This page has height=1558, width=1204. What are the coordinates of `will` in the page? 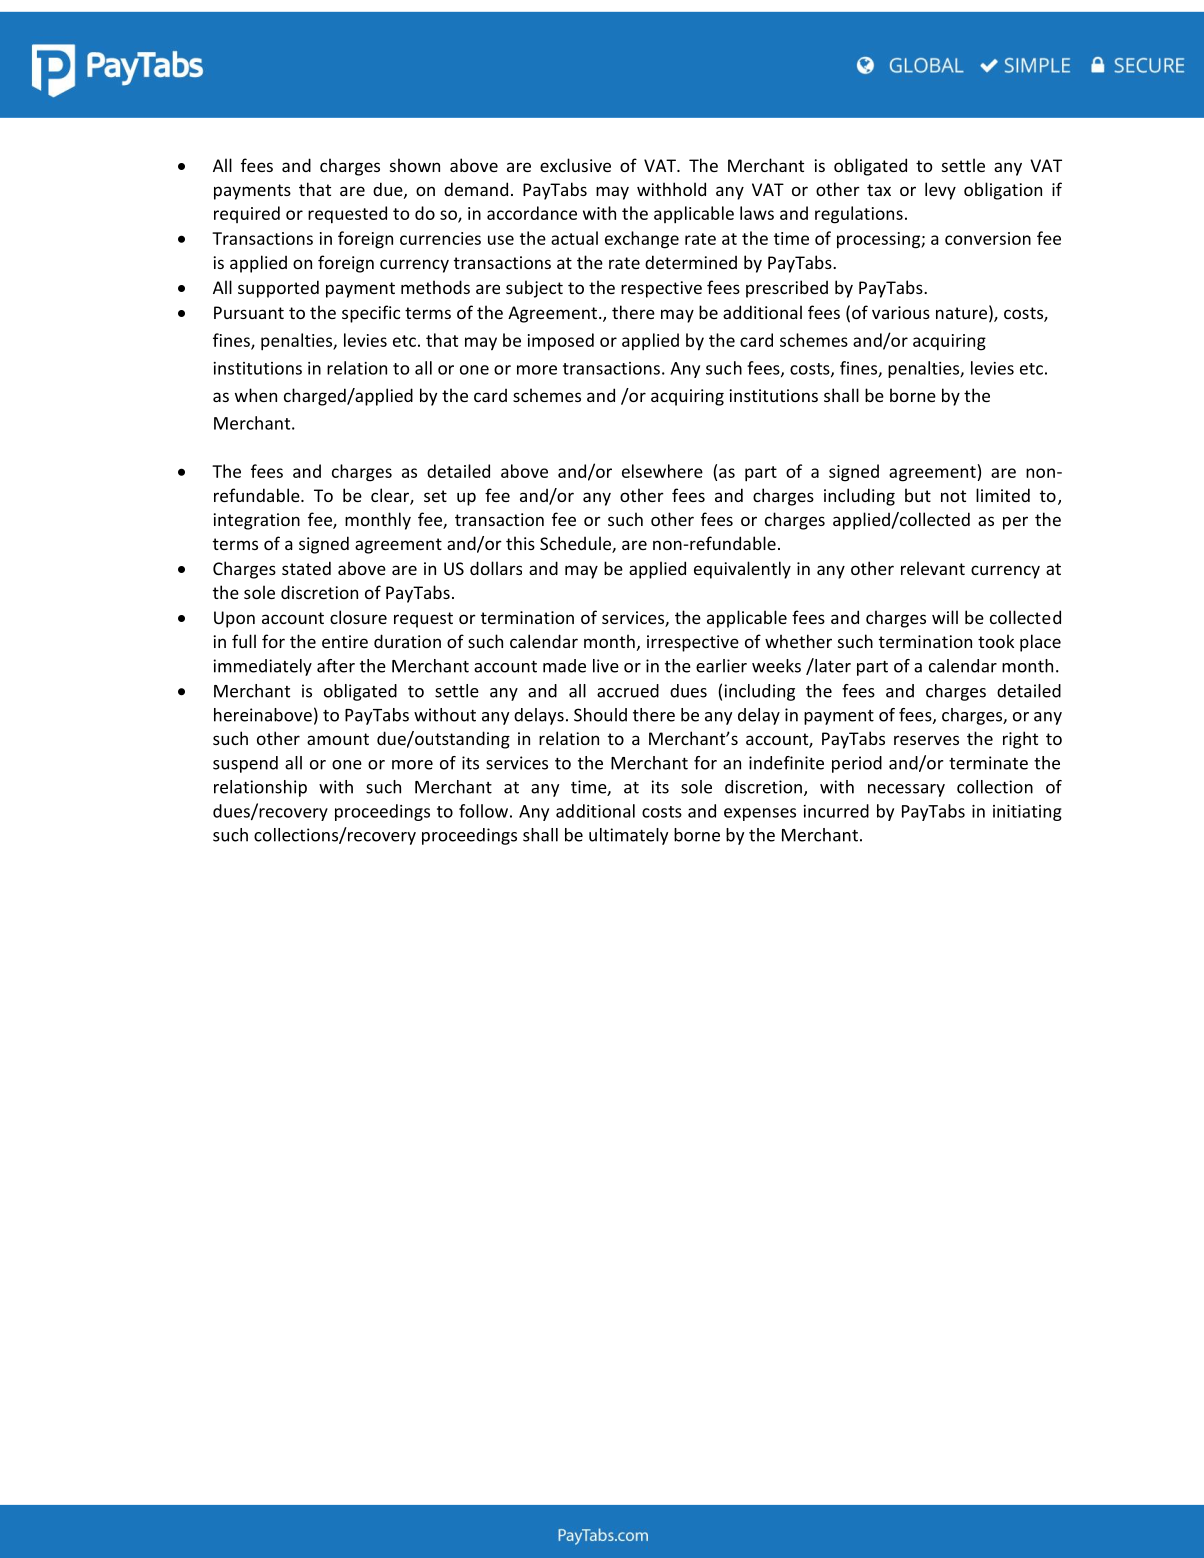 It's located at (945, 617).
